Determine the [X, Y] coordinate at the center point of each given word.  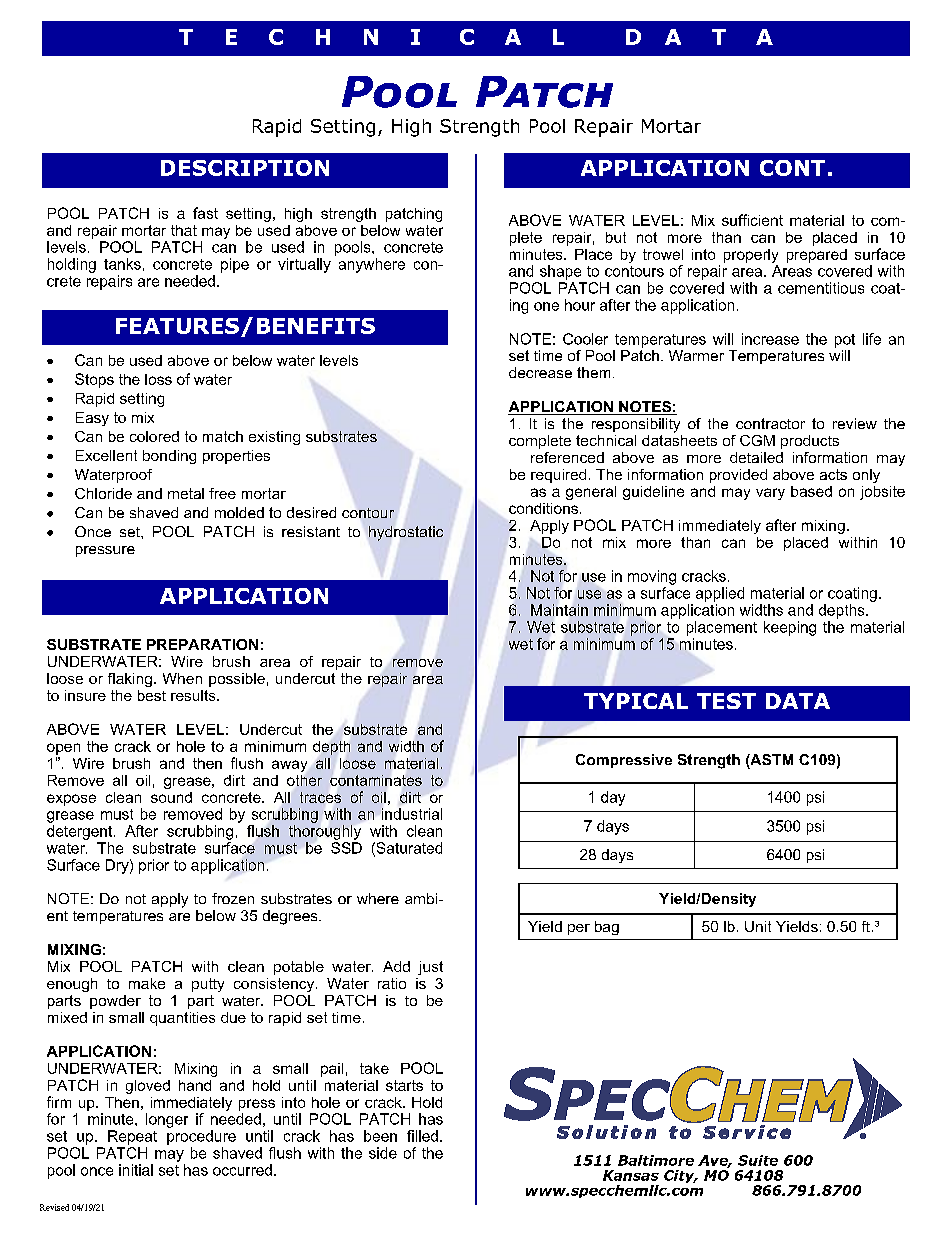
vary [770, 494]
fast [205, 213]
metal [186, 493]
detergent [81, 832]
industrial [412, 814]
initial [136, 1170]
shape [560, 272]
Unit [758, 926]
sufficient [752, 220]
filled [422, 1136]
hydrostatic [406, 533]
